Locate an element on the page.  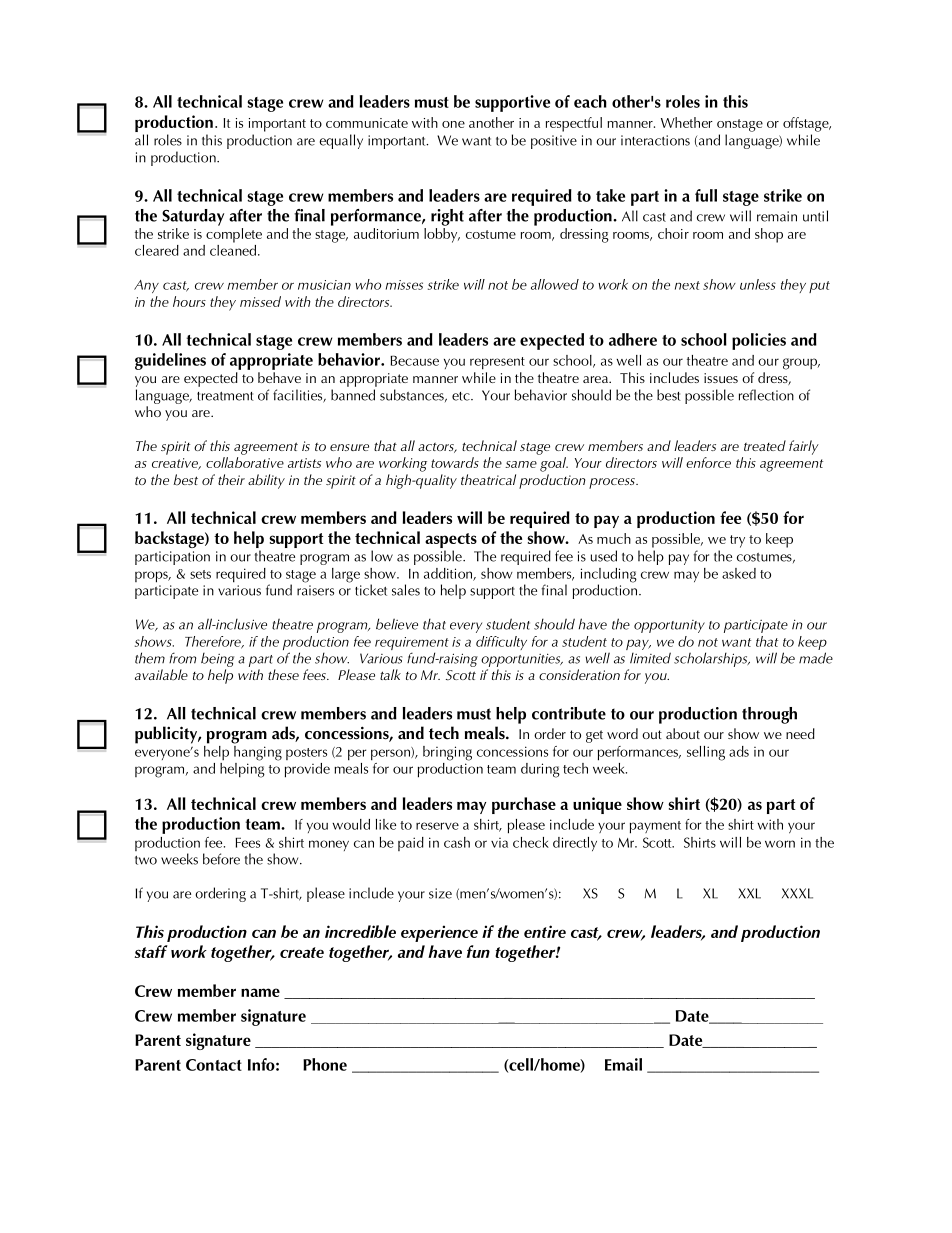
Email is located at coordinates (623, 1064).
